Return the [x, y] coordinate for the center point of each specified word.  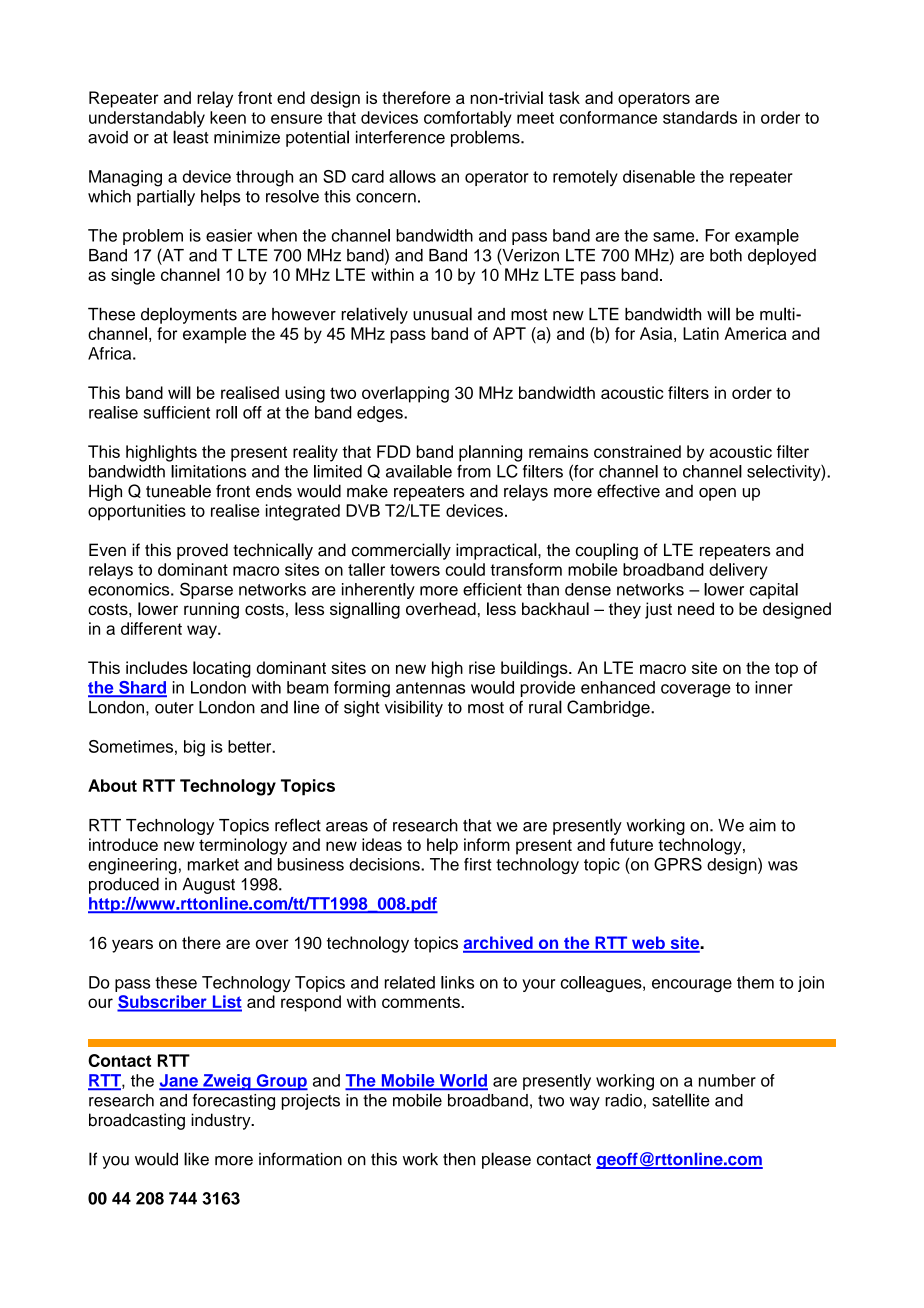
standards [700, 117]
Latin [701, 333]
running [211, 610]
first [478, 864]
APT [509, 333]
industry [222, 1121]
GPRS [678, 864]
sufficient [177, 412]
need [696, 608]
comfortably [468, 119]
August [208, 886]
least [190, 137]
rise [482, 667]
